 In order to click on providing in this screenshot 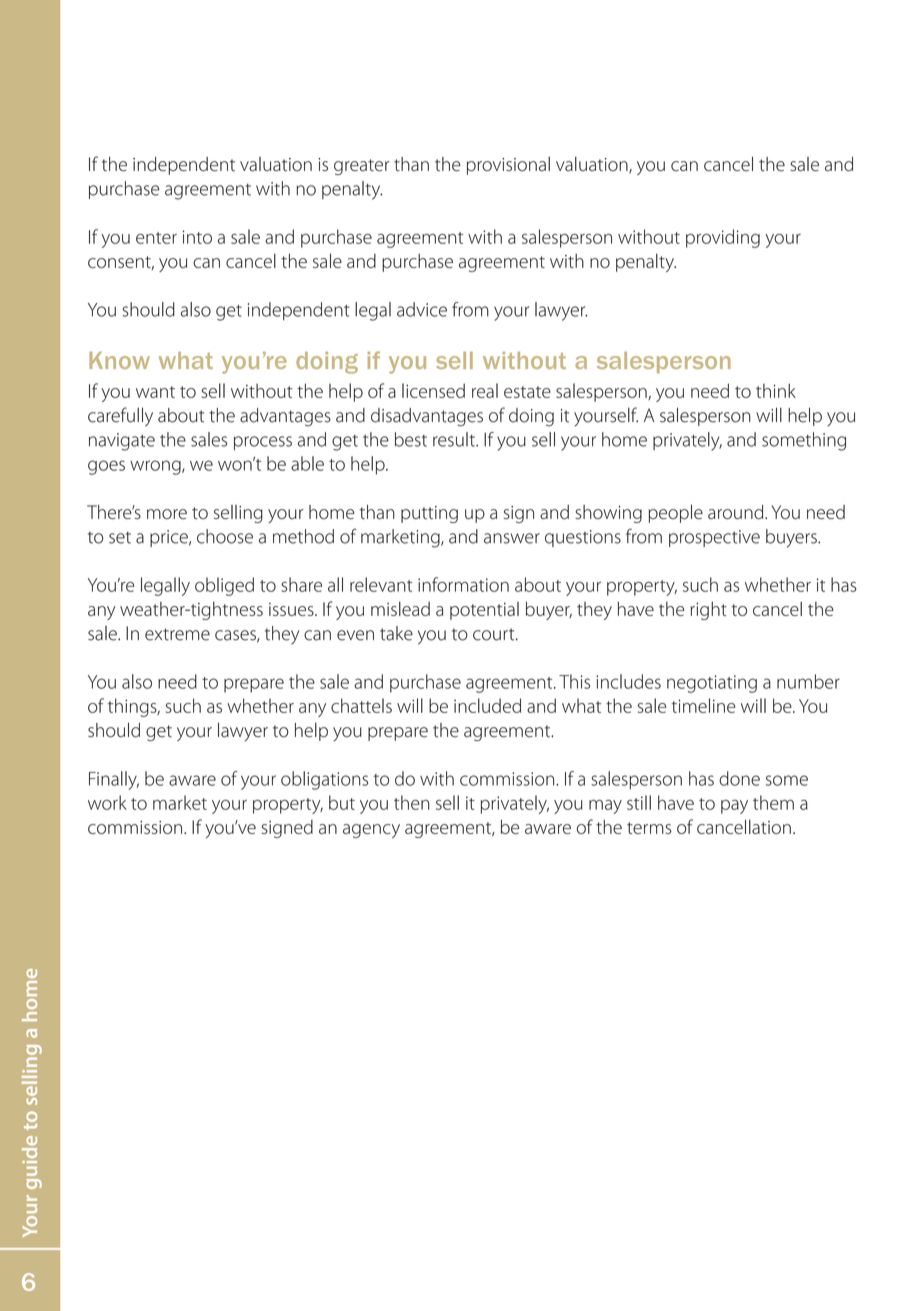, I will do `click(723, 238)`.
